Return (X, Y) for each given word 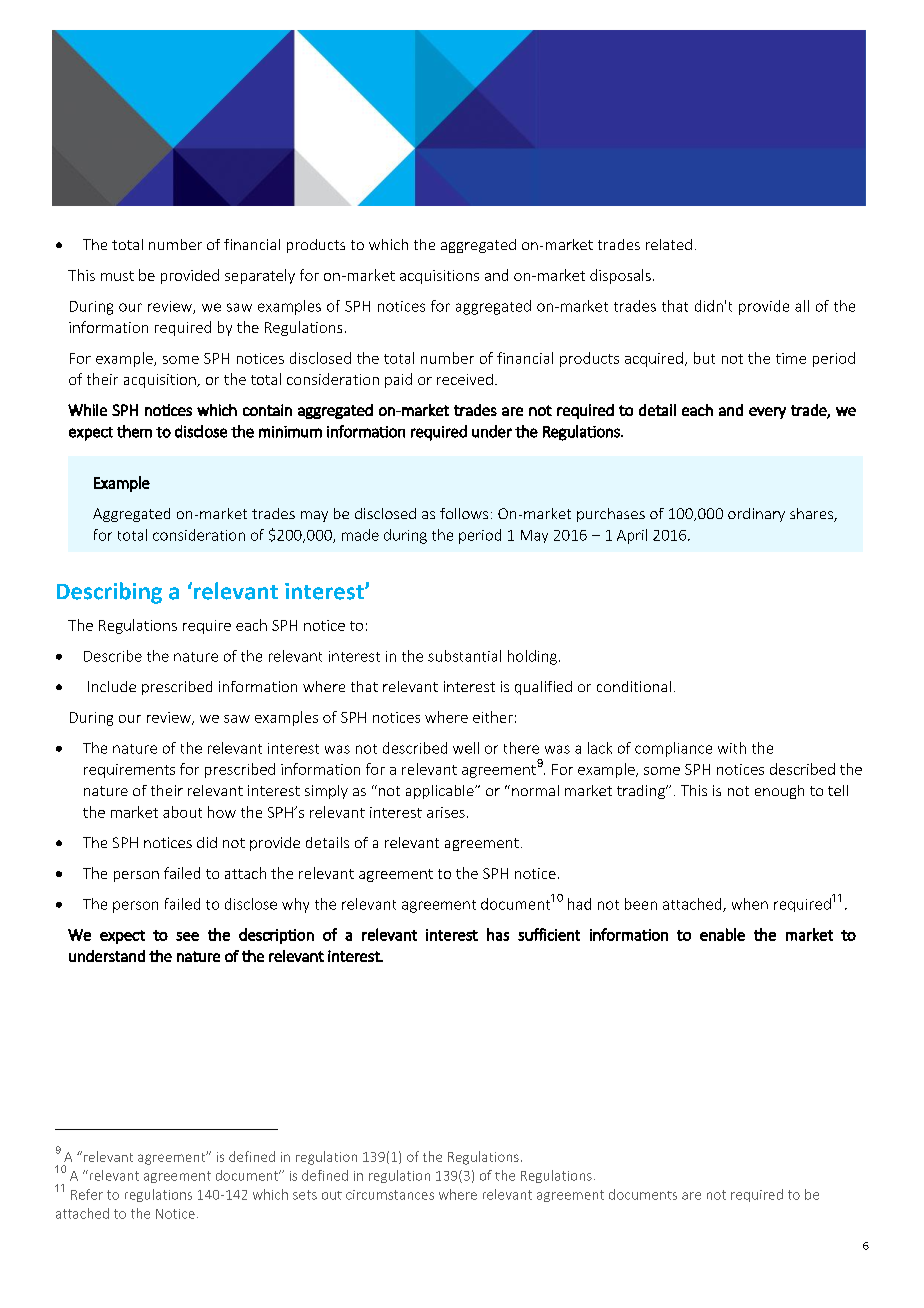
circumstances (390, 1195)
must (117, 276)
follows (464, 513)
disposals (620, 276)
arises (446, 812)
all (802, 306)
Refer (87, 1194)
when (750, 904)
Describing (109, 593)
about (182, 812)
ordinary (756, 515)
